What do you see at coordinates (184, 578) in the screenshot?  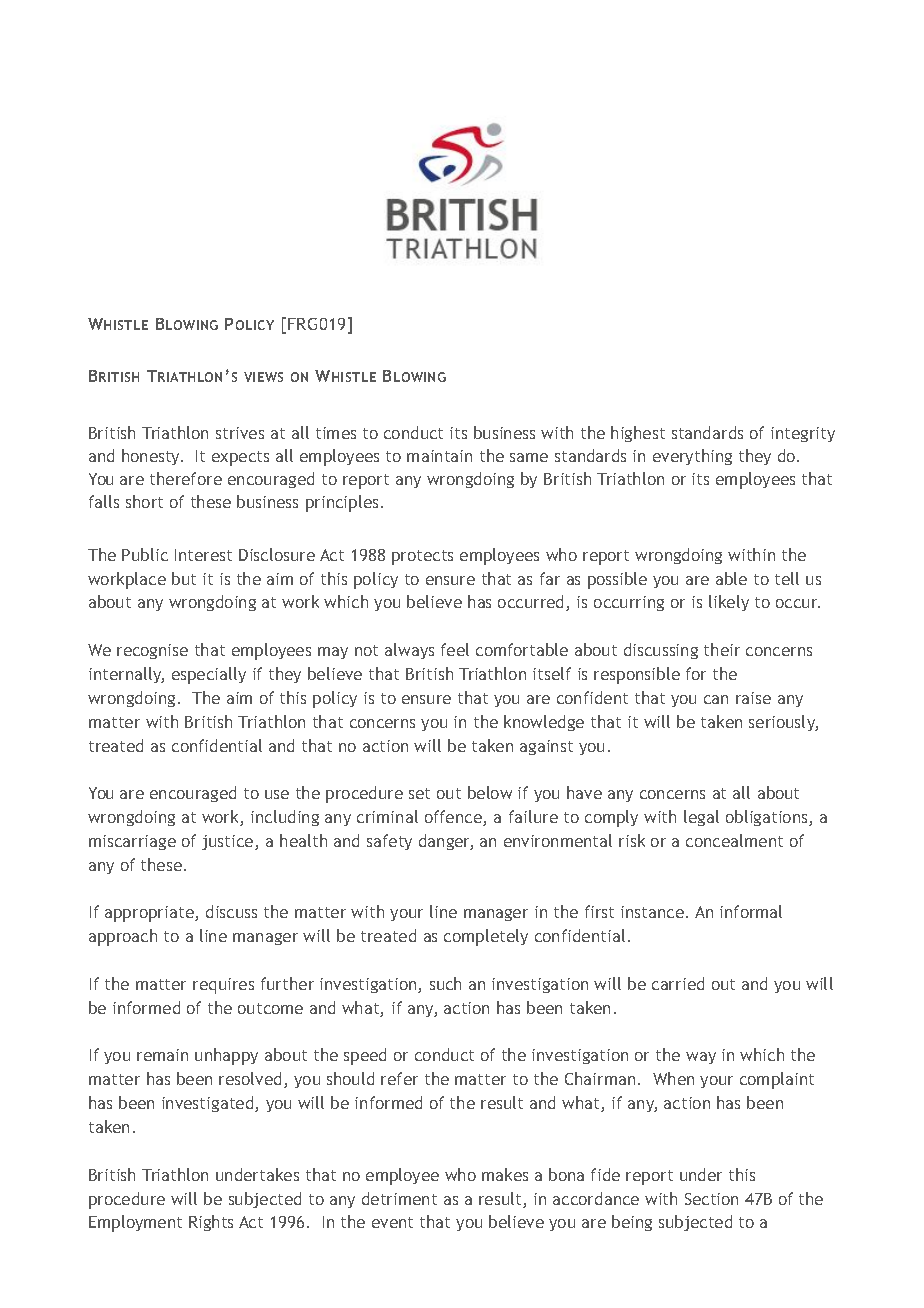 I see `but` at bounding box center [184, 578].
